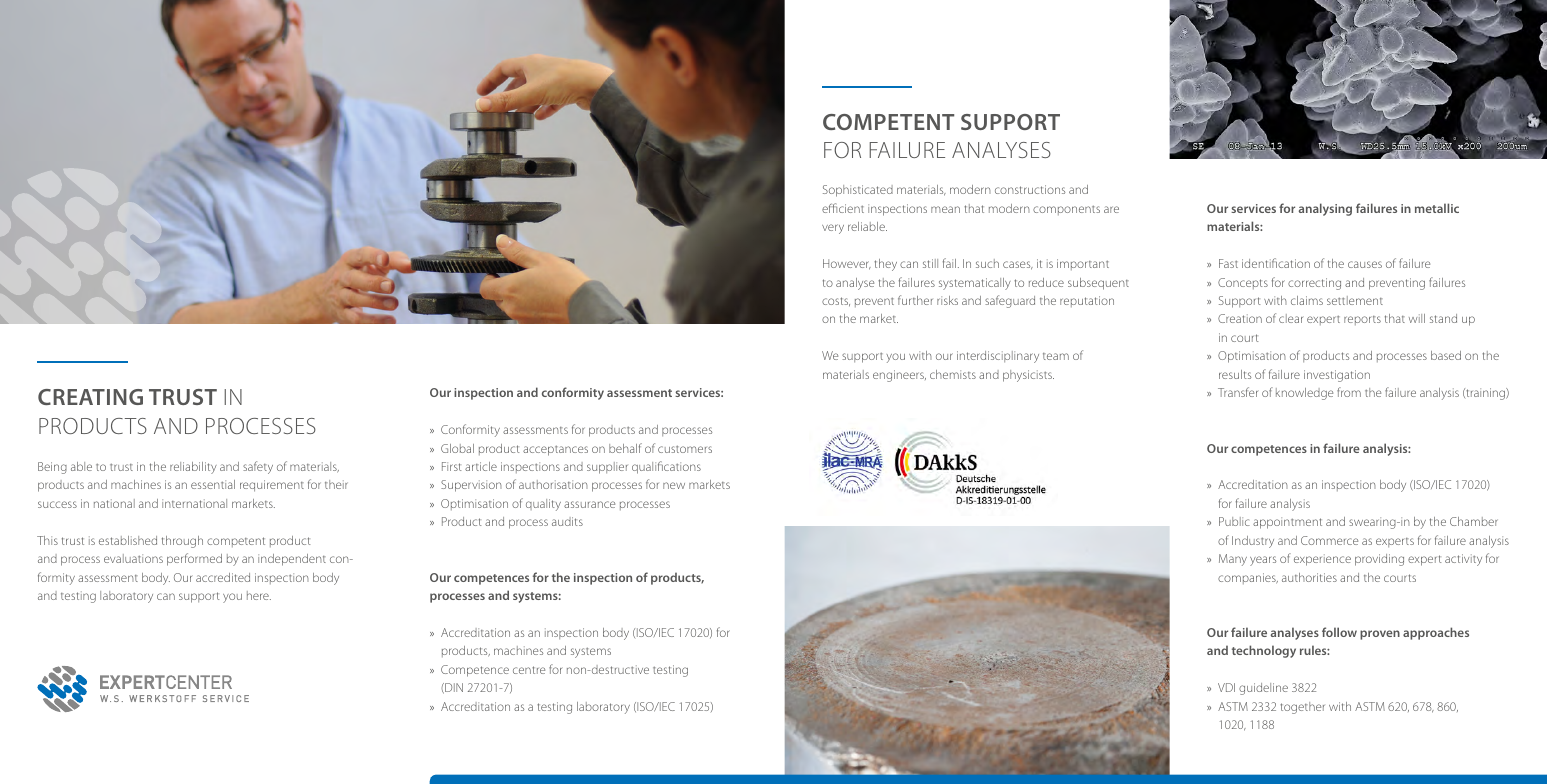 This page has width=1547, height=784. Describe the element at coordinates (193, 468) in the page. I see `reliability` at that location.
